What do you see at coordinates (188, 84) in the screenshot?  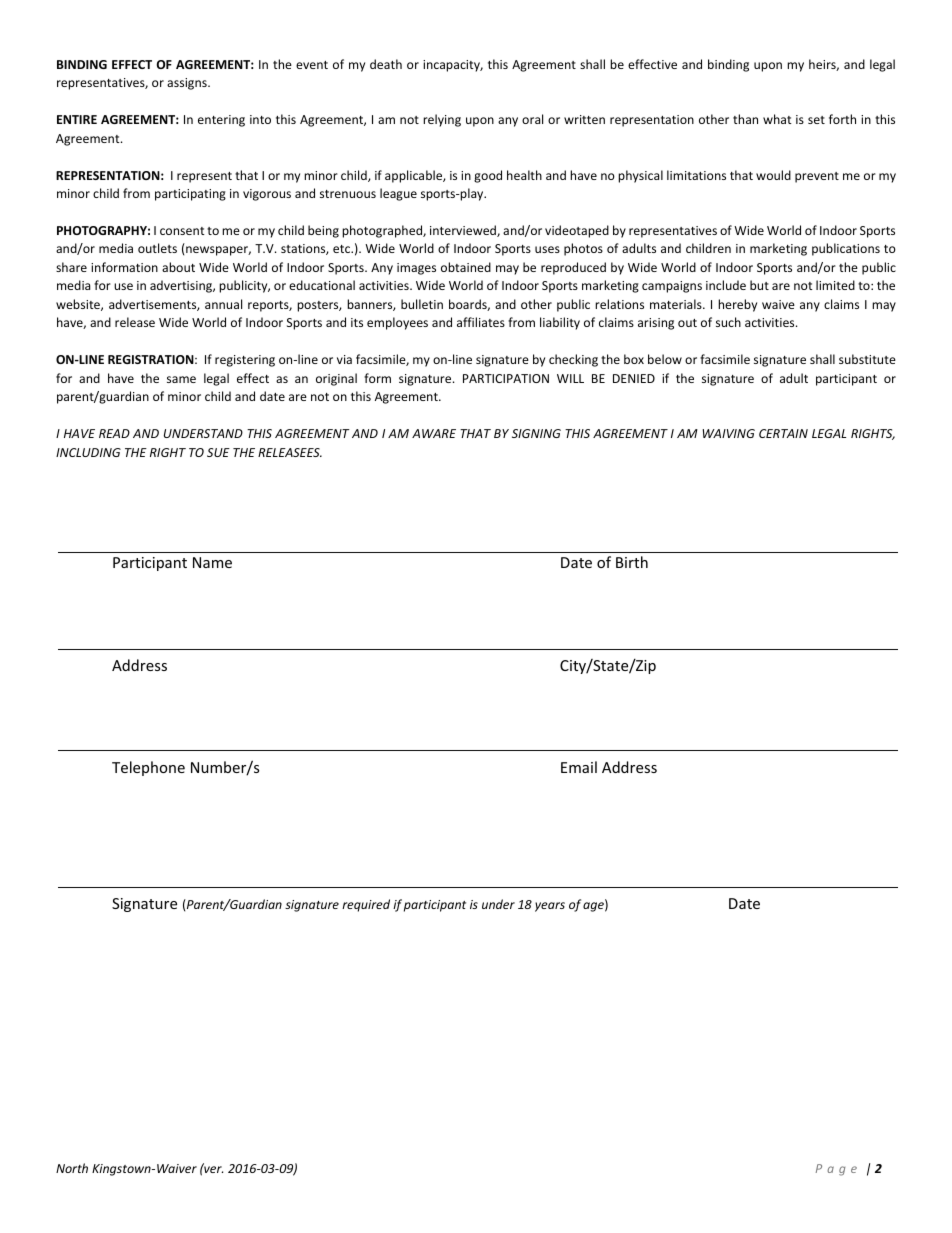 I see `assigns` at bounding box center [188, 84].
